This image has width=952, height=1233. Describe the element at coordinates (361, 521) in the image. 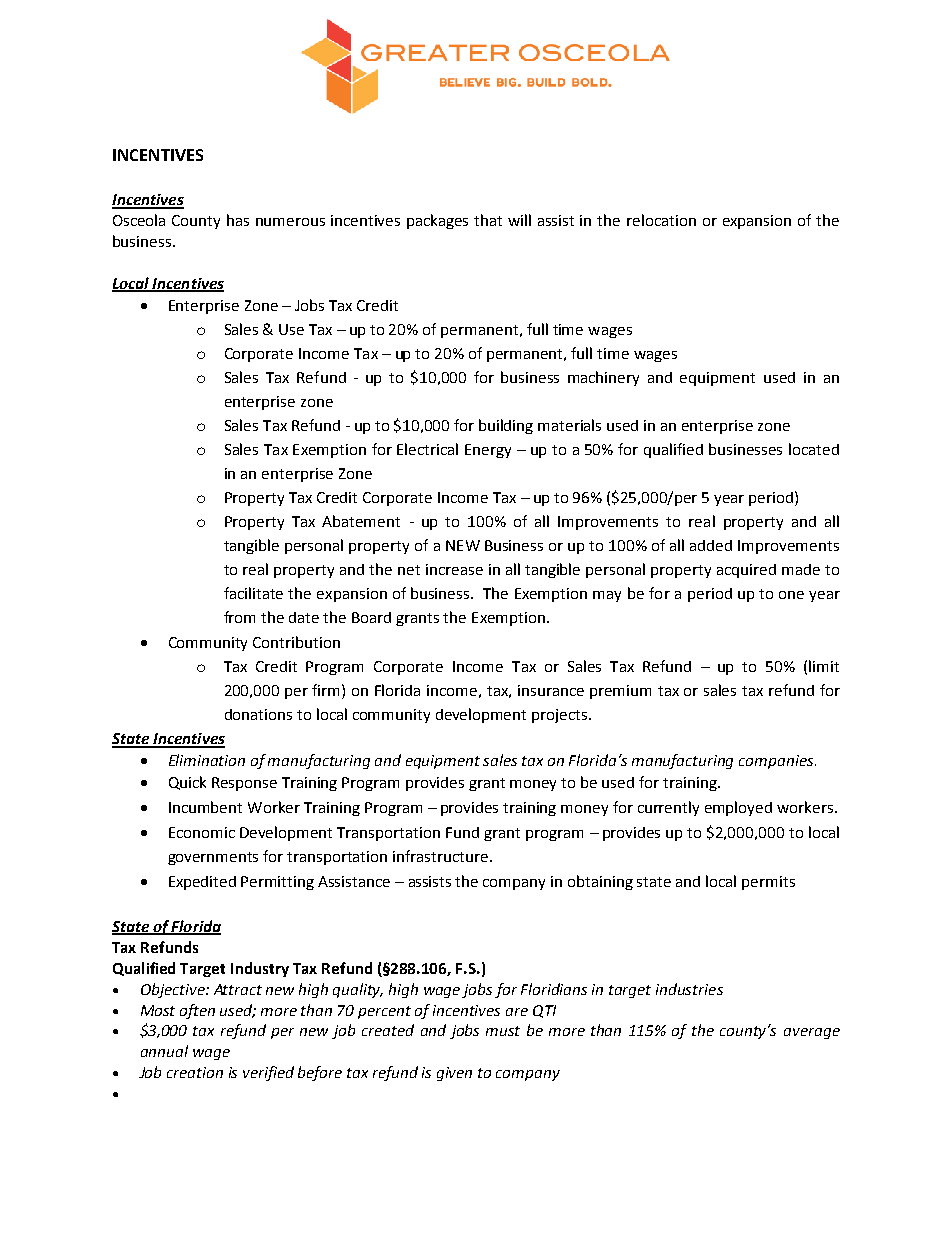

I see `Abatement` at that location.
